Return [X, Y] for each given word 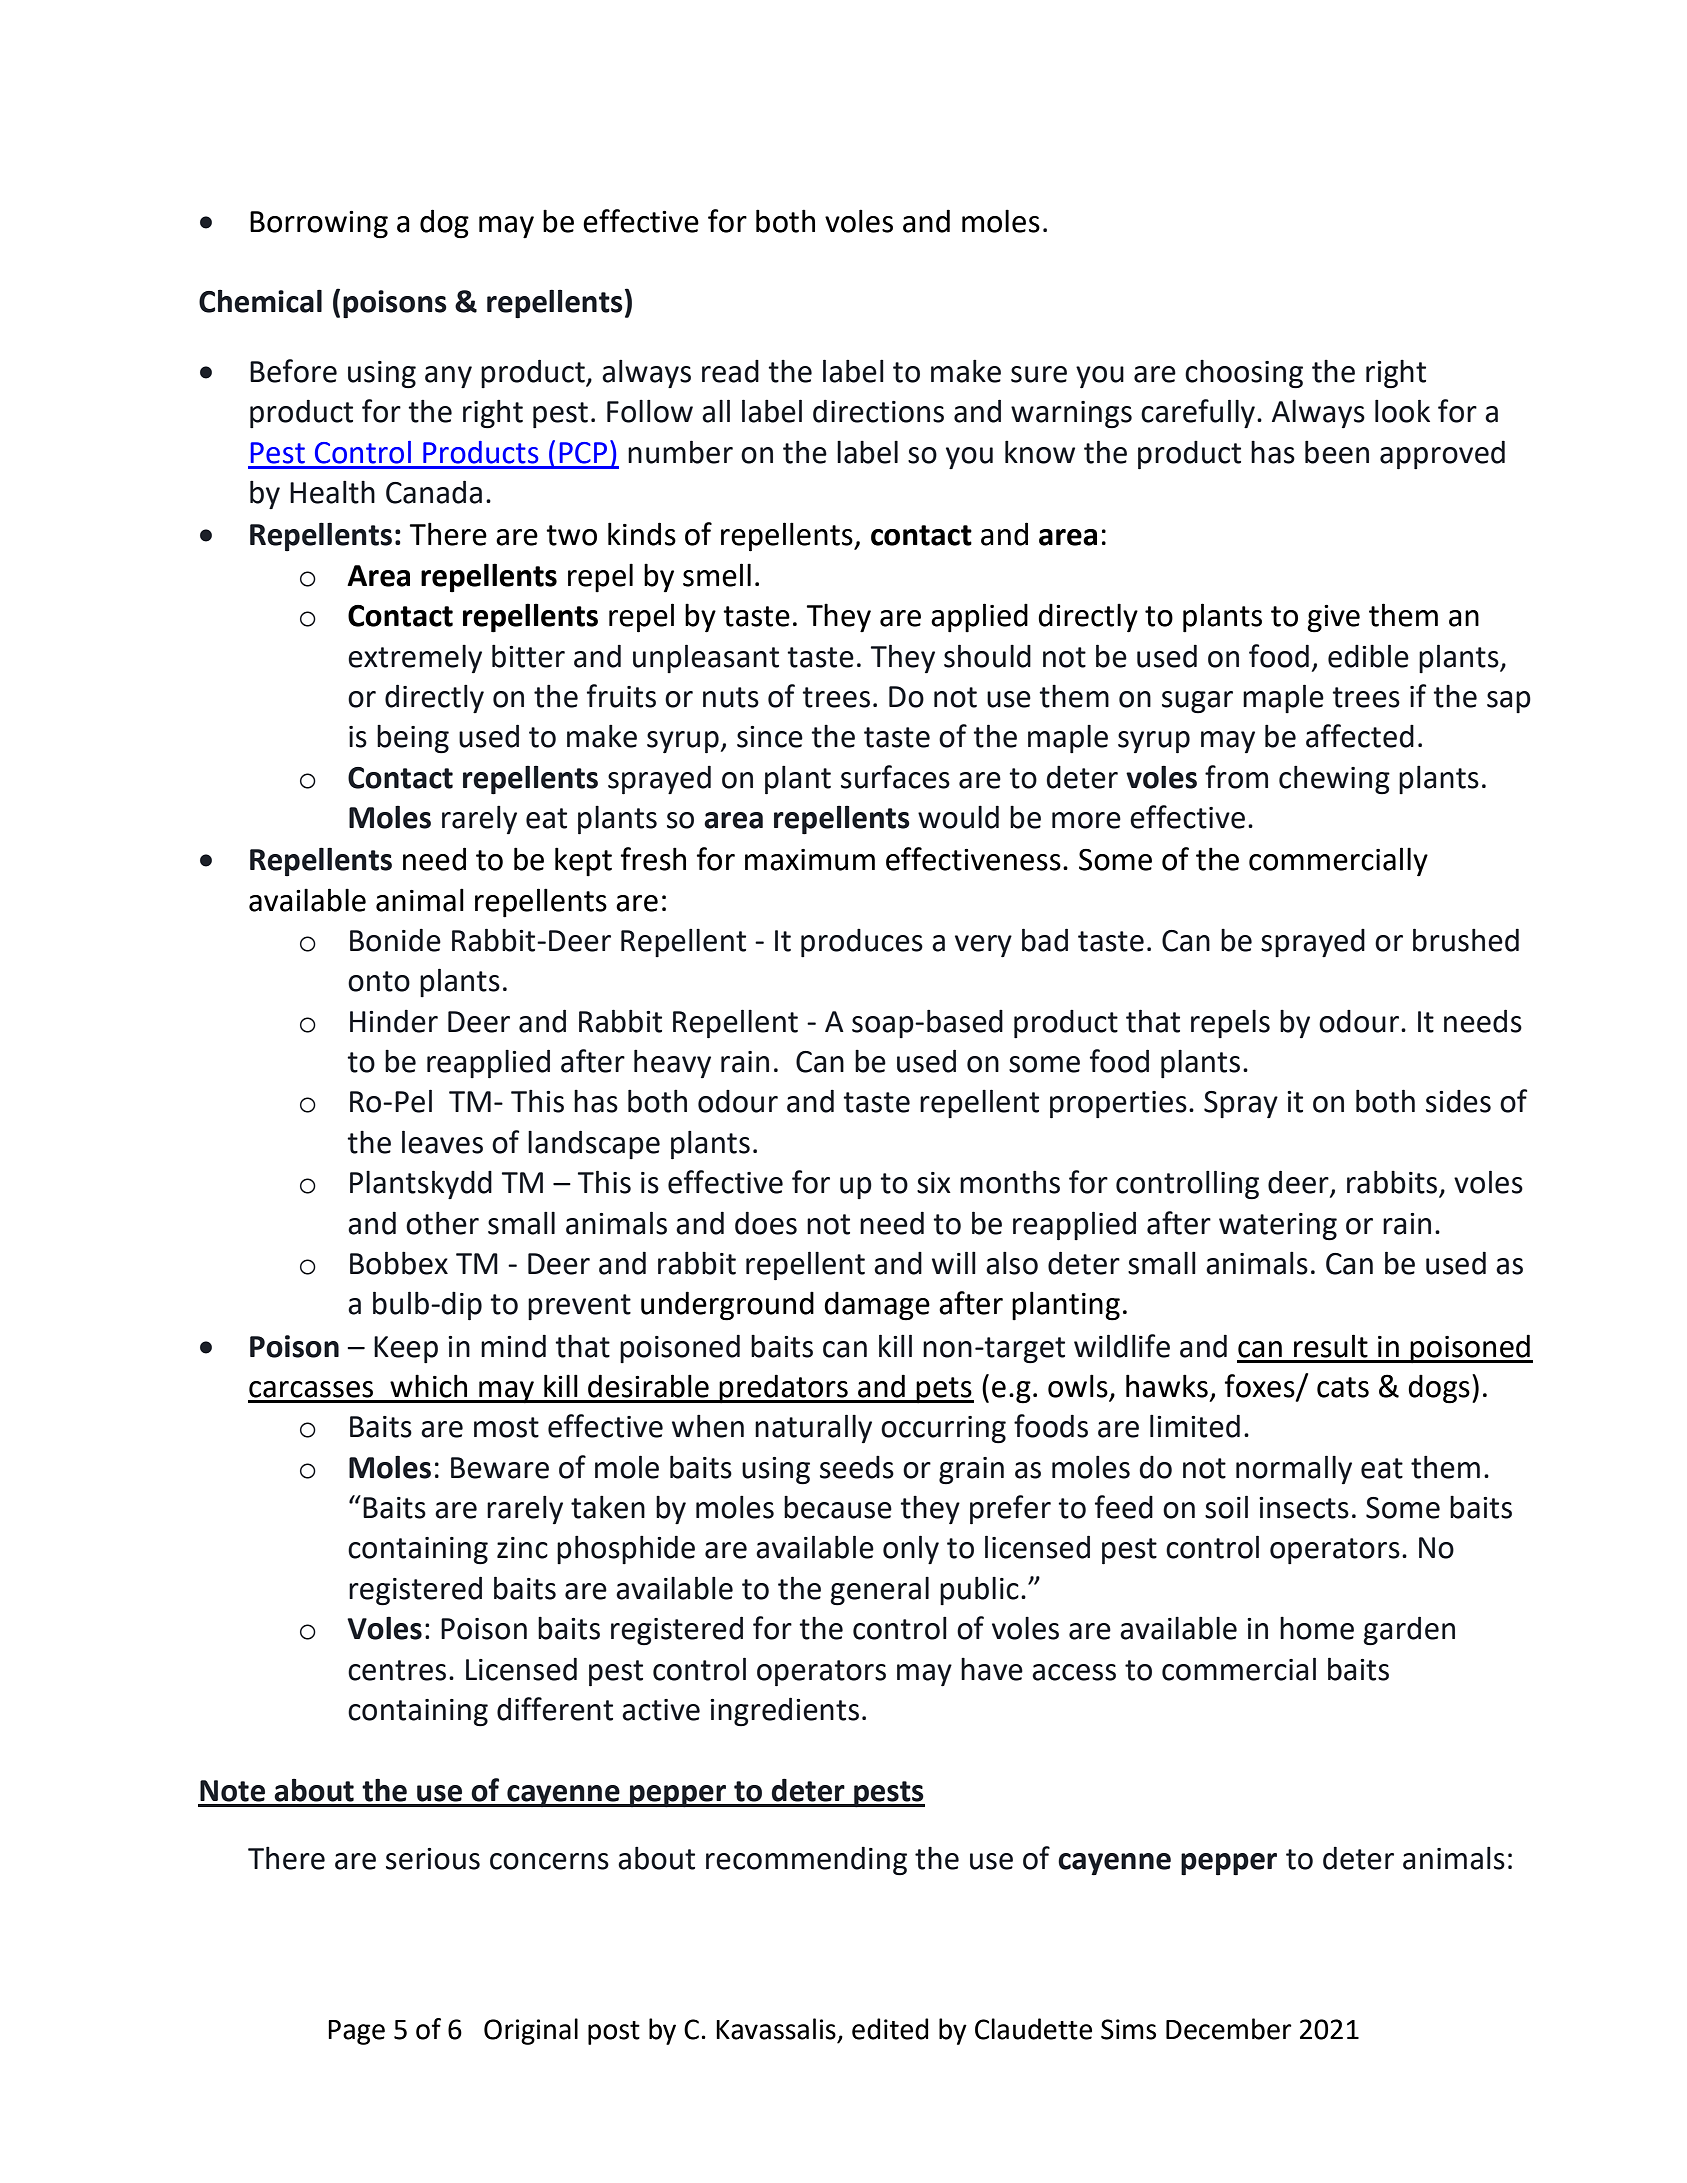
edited [890, 2029]
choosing [1244, 374]
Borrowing [319, 225]
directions [878, 411]
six [934, 1183]
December [1229, 2029]
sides [1458, 1101]
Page [356, 2032]
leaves [442, 1142]
